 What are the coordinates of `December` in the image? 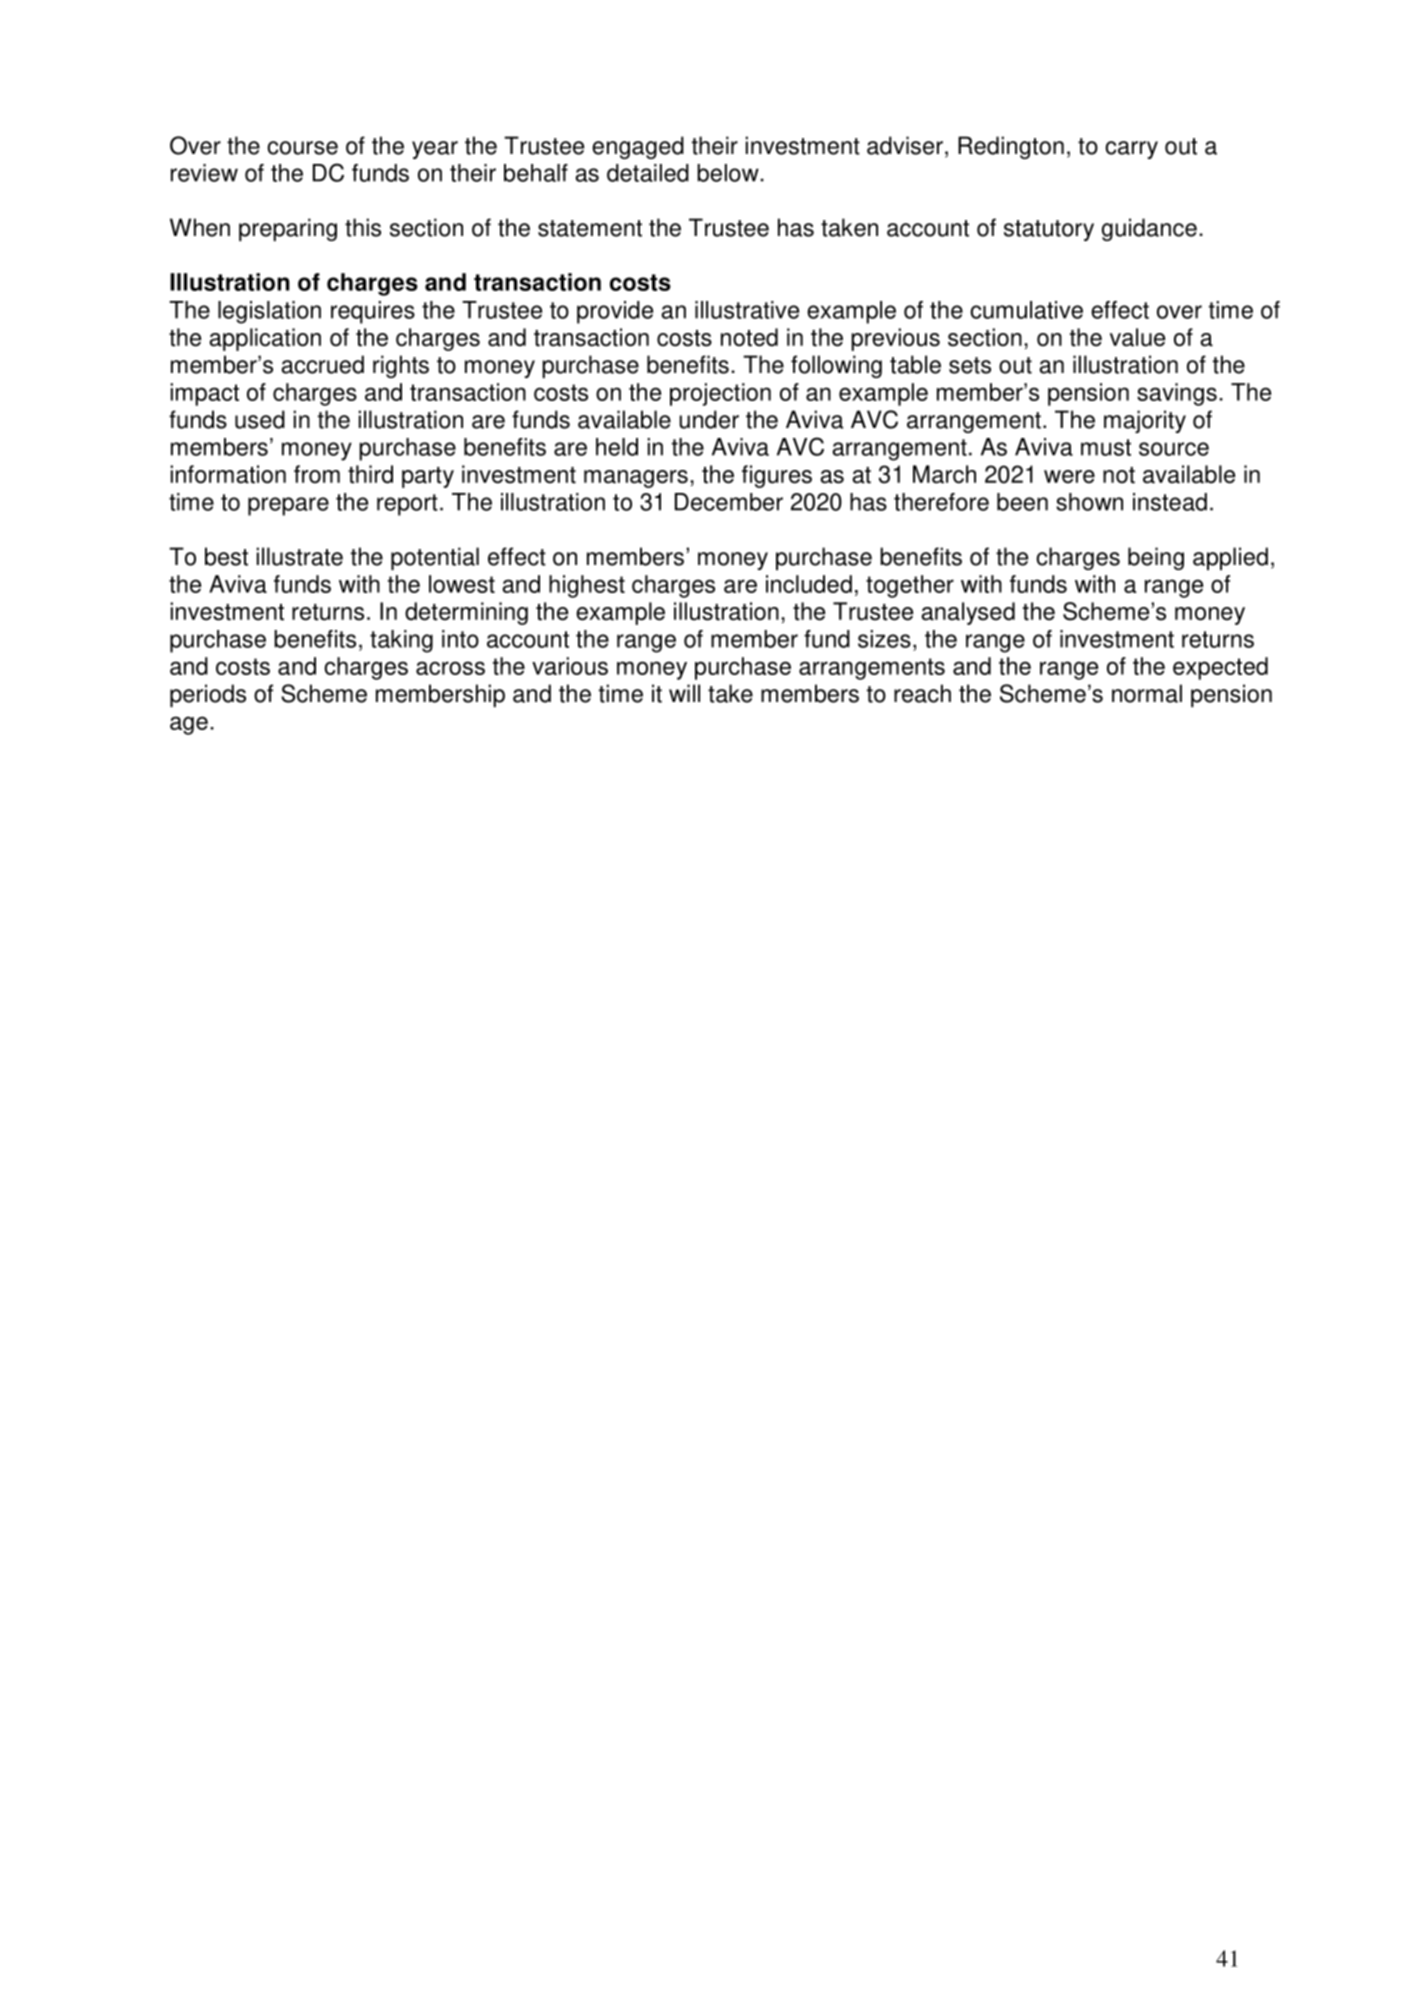 It's located at (729, 502).
